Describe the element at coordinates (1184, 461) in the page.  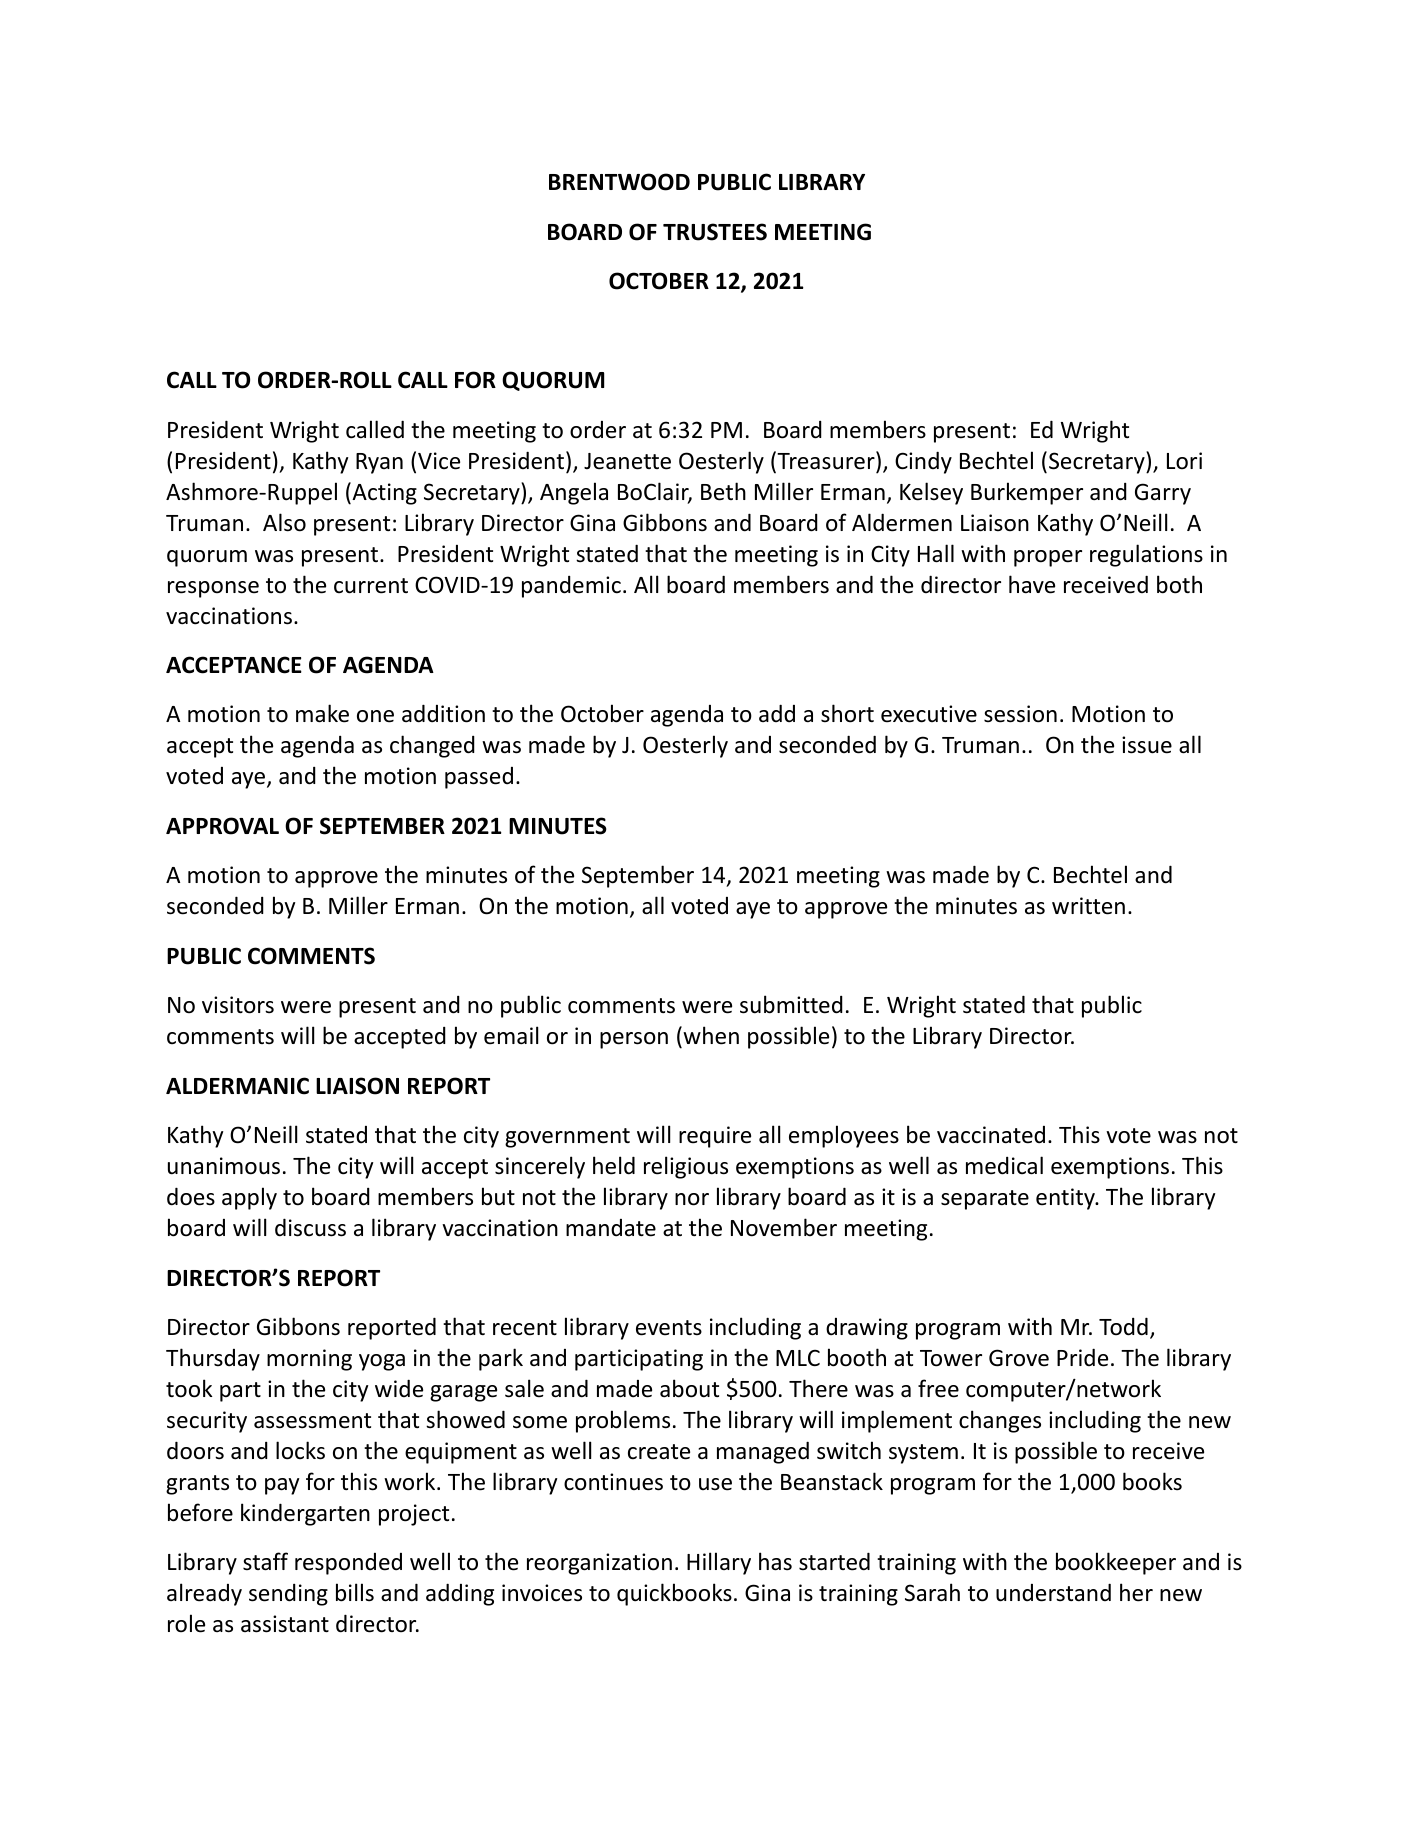
I see `Lori` at that location.
